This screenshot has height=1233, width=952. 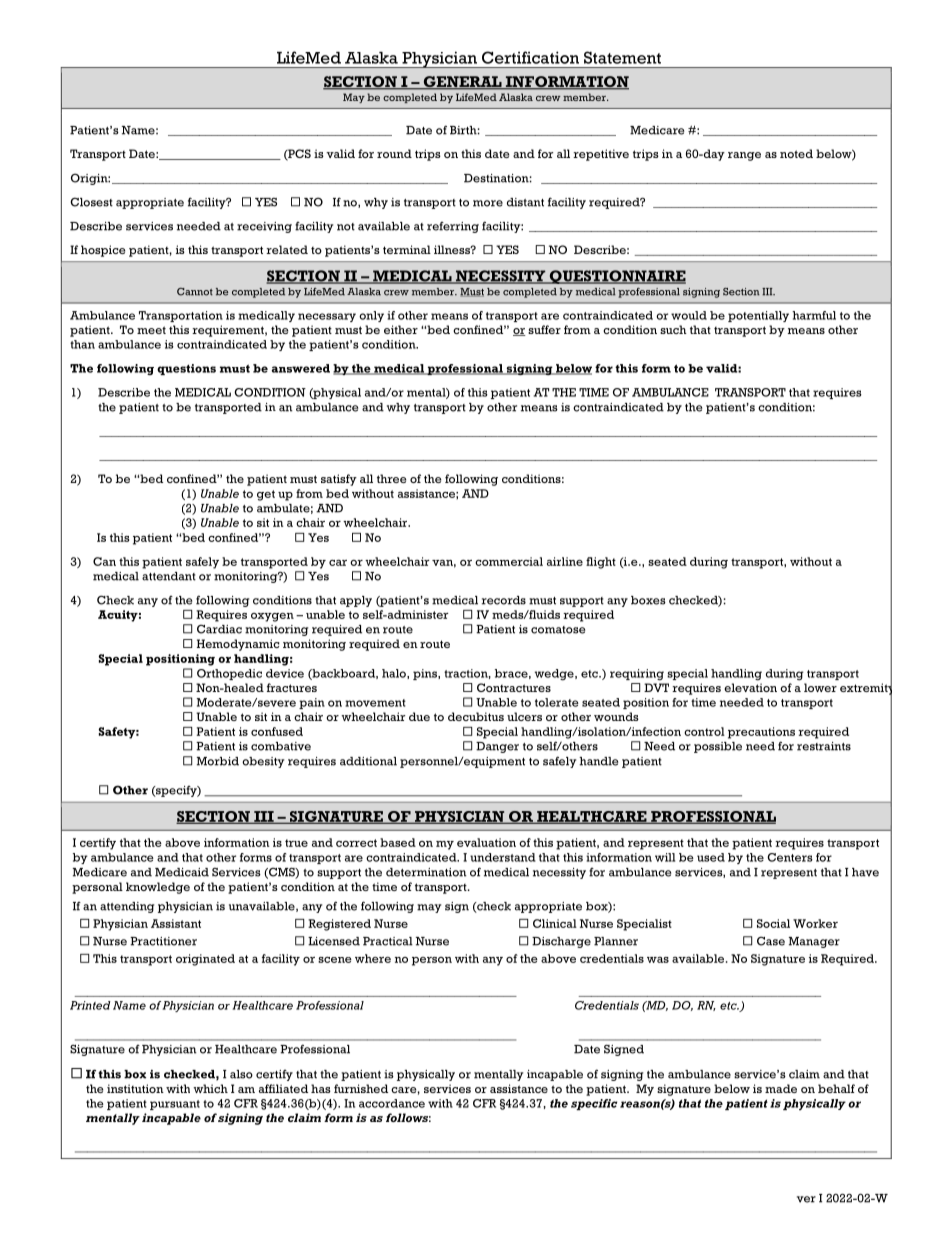 What do you see at coordinates (391, 478) in the screenshot?
I see `three` at bounding box center [391, 478].
